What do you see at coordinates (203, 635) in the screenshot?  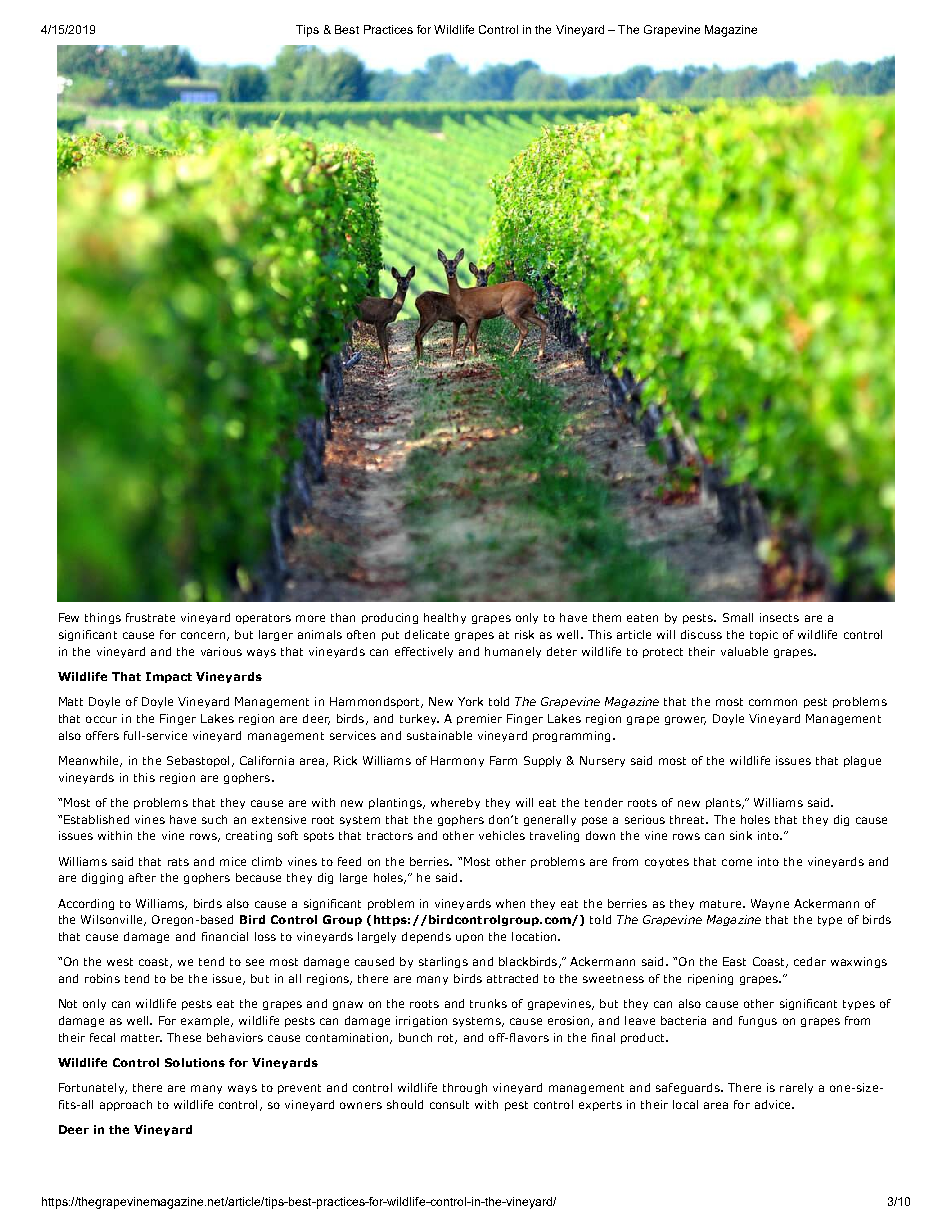 I see `concern` at bounding box center [203, 635].
